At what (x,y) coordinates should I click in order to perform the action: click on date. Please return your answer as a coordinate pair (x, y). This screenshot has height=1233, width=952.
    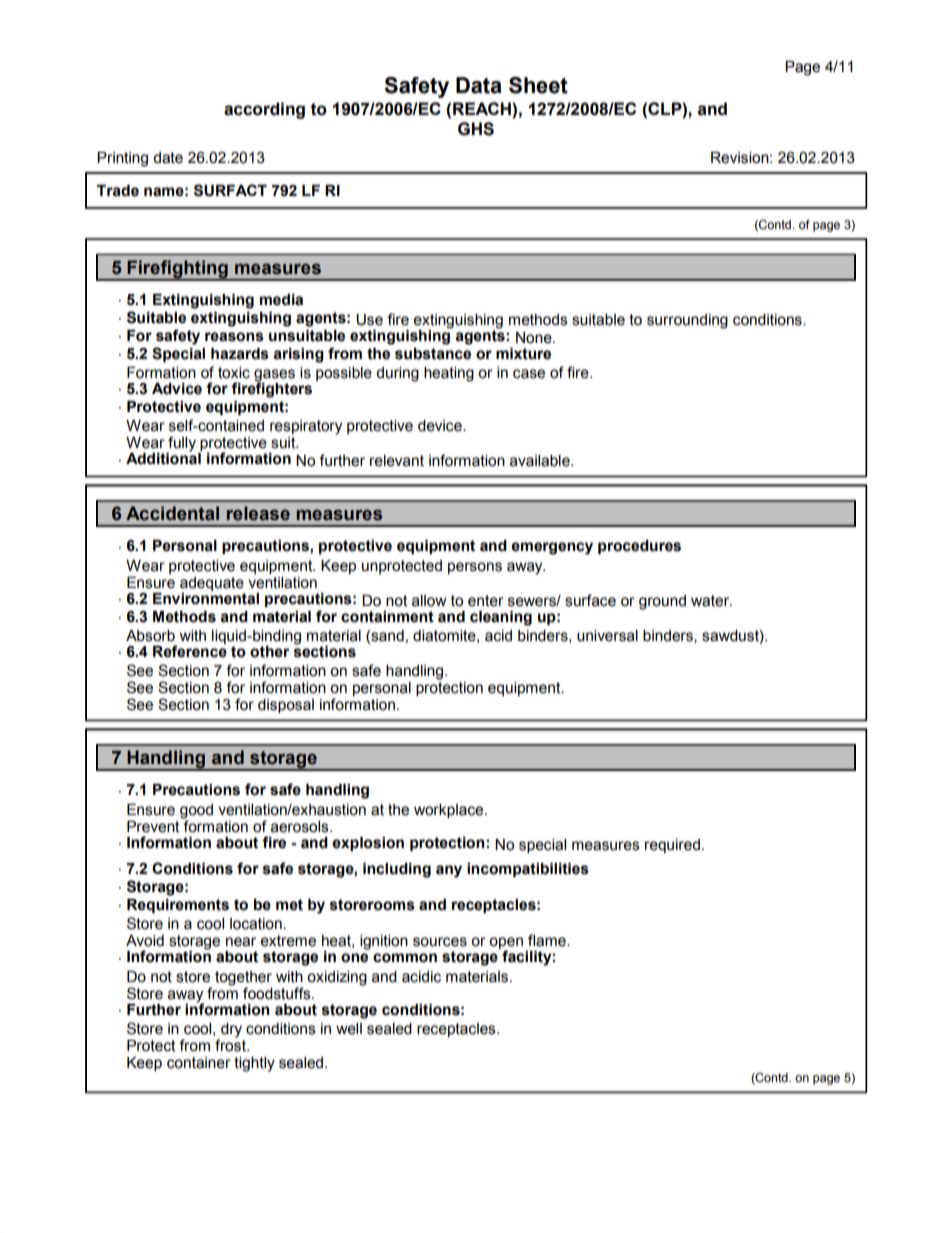
    Looking at the image, I should click on (168, 158).
